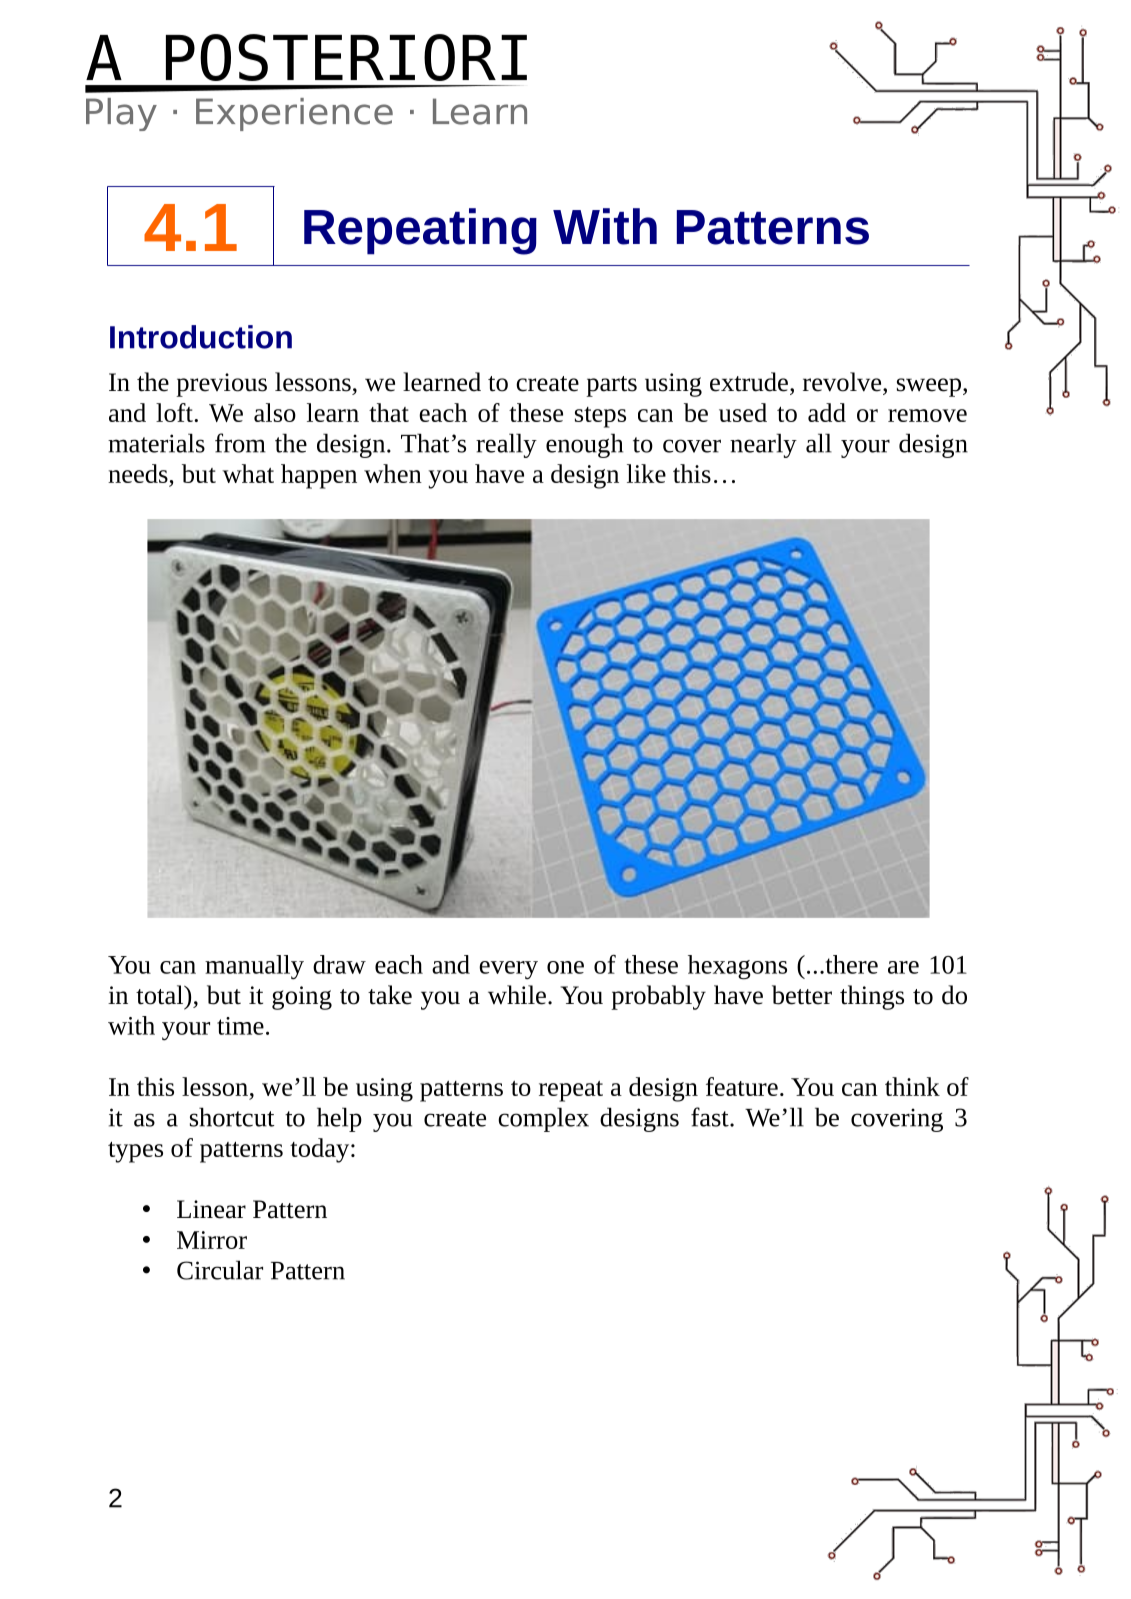 The height and width of the page is (1599, 1131). What do you see at coordinates (850, 964) in the page?
I see `there` at bounding box center [850, 964].
